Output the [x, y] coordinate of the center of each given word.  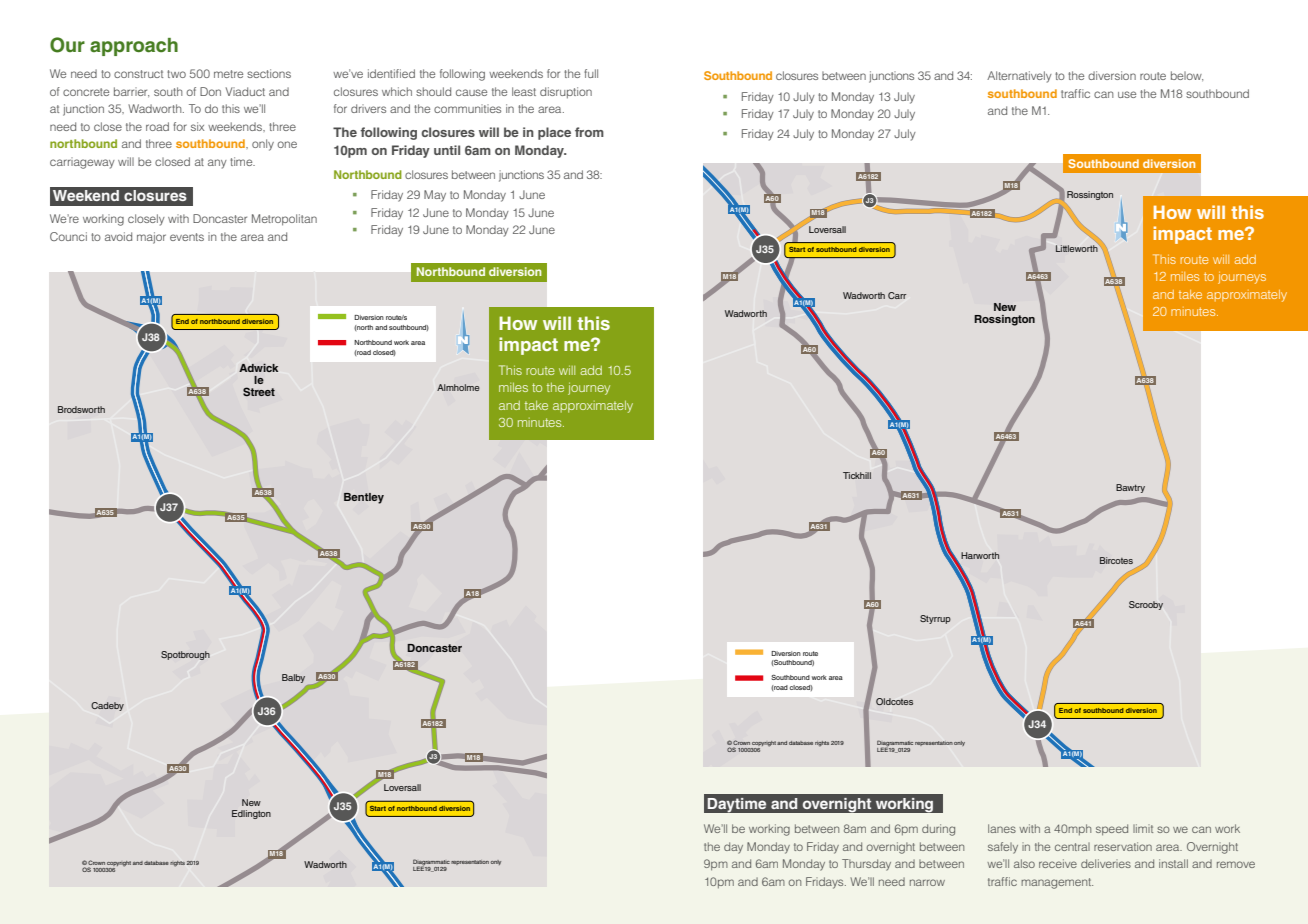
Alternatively [1019, 77]
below [1187, 76]
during [938, 830]
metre [228, 74]
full [591, 73]
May [435, 196]
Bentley [364, 498]
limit [1143, 828]
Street [259, 391]
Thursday [866, 865]
